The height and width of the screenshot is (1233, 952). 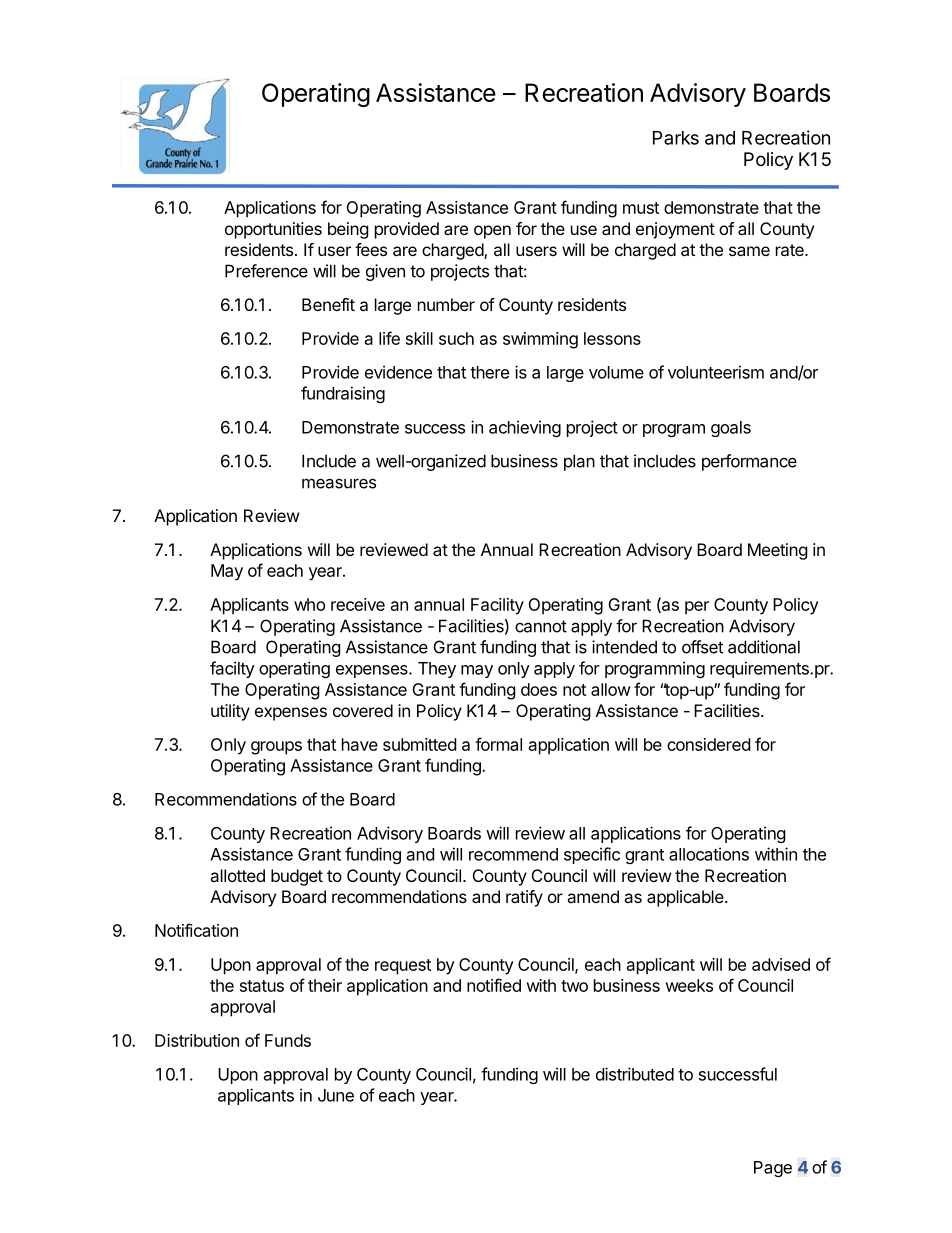 I want to click on Facility, so click(x=497, y=606).
